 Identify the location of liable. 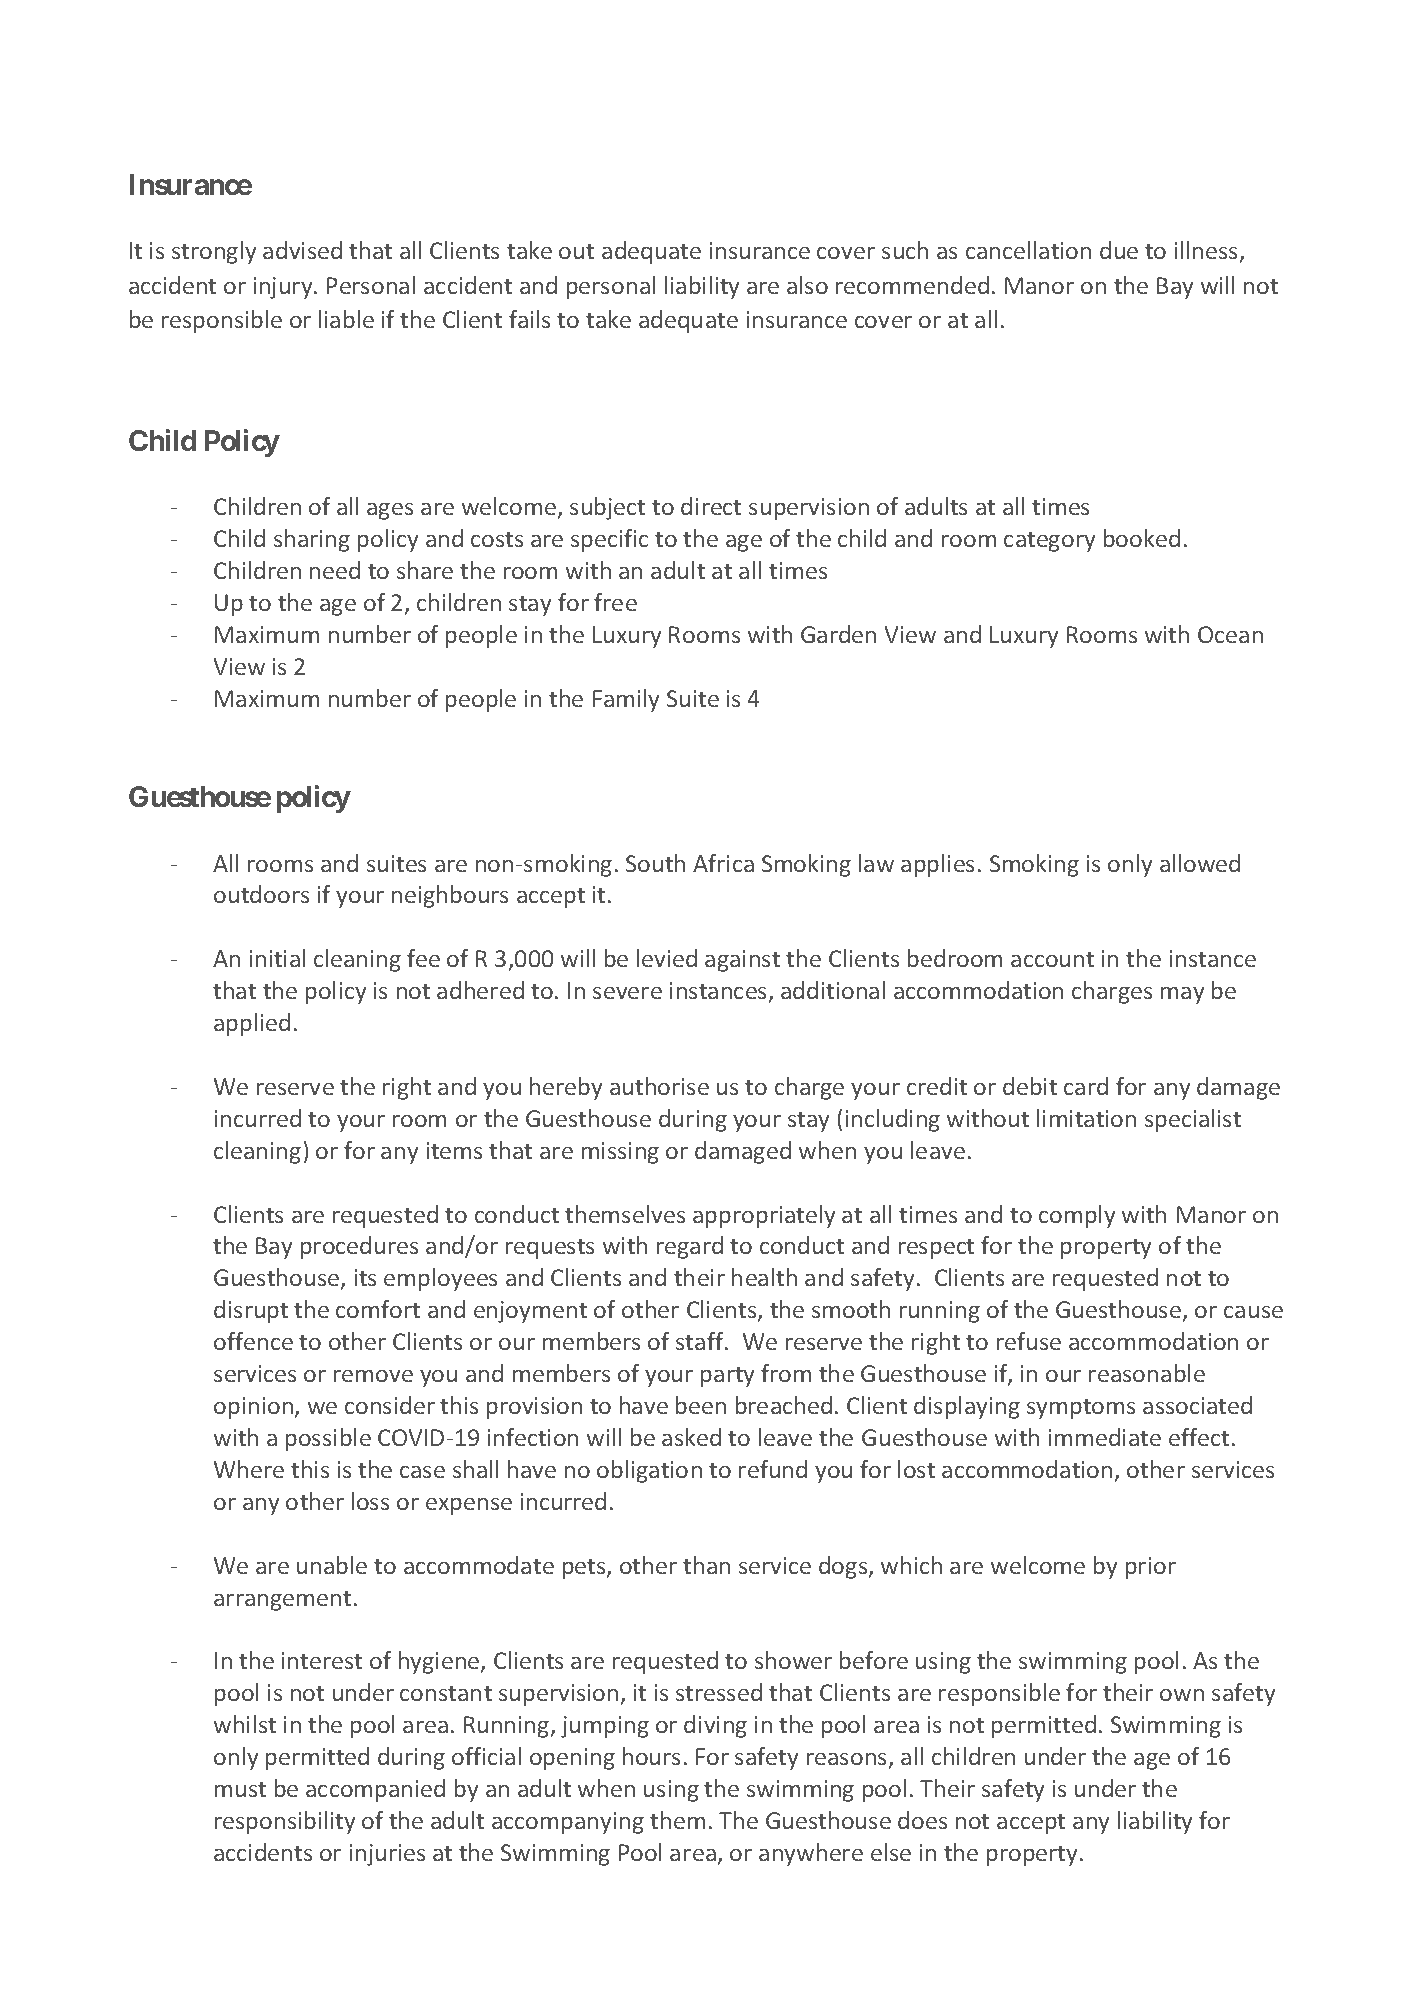
(346, 319).
